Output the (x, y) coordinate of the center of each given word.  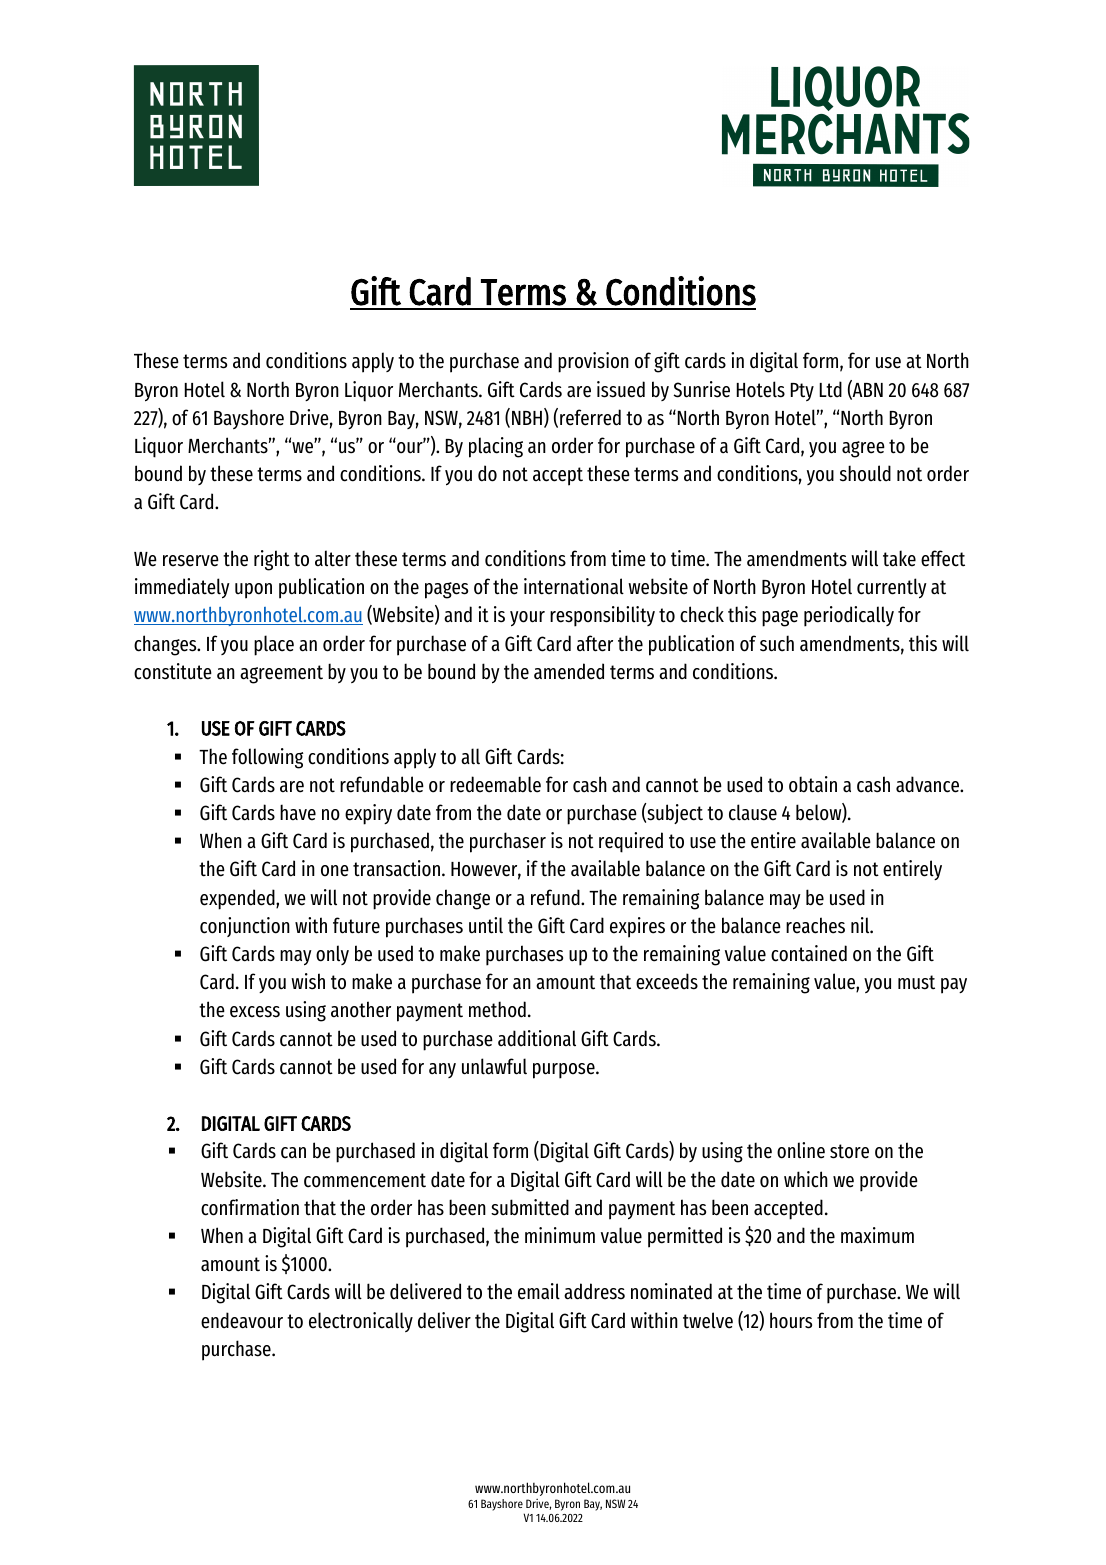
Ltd (831, 389)
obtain (813, 784)
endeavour (242, 1320)
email (539, 1291)
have (298, 812)
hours (791, 1320)
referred (590, 417)
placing (496, 447)
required (631, 842)
